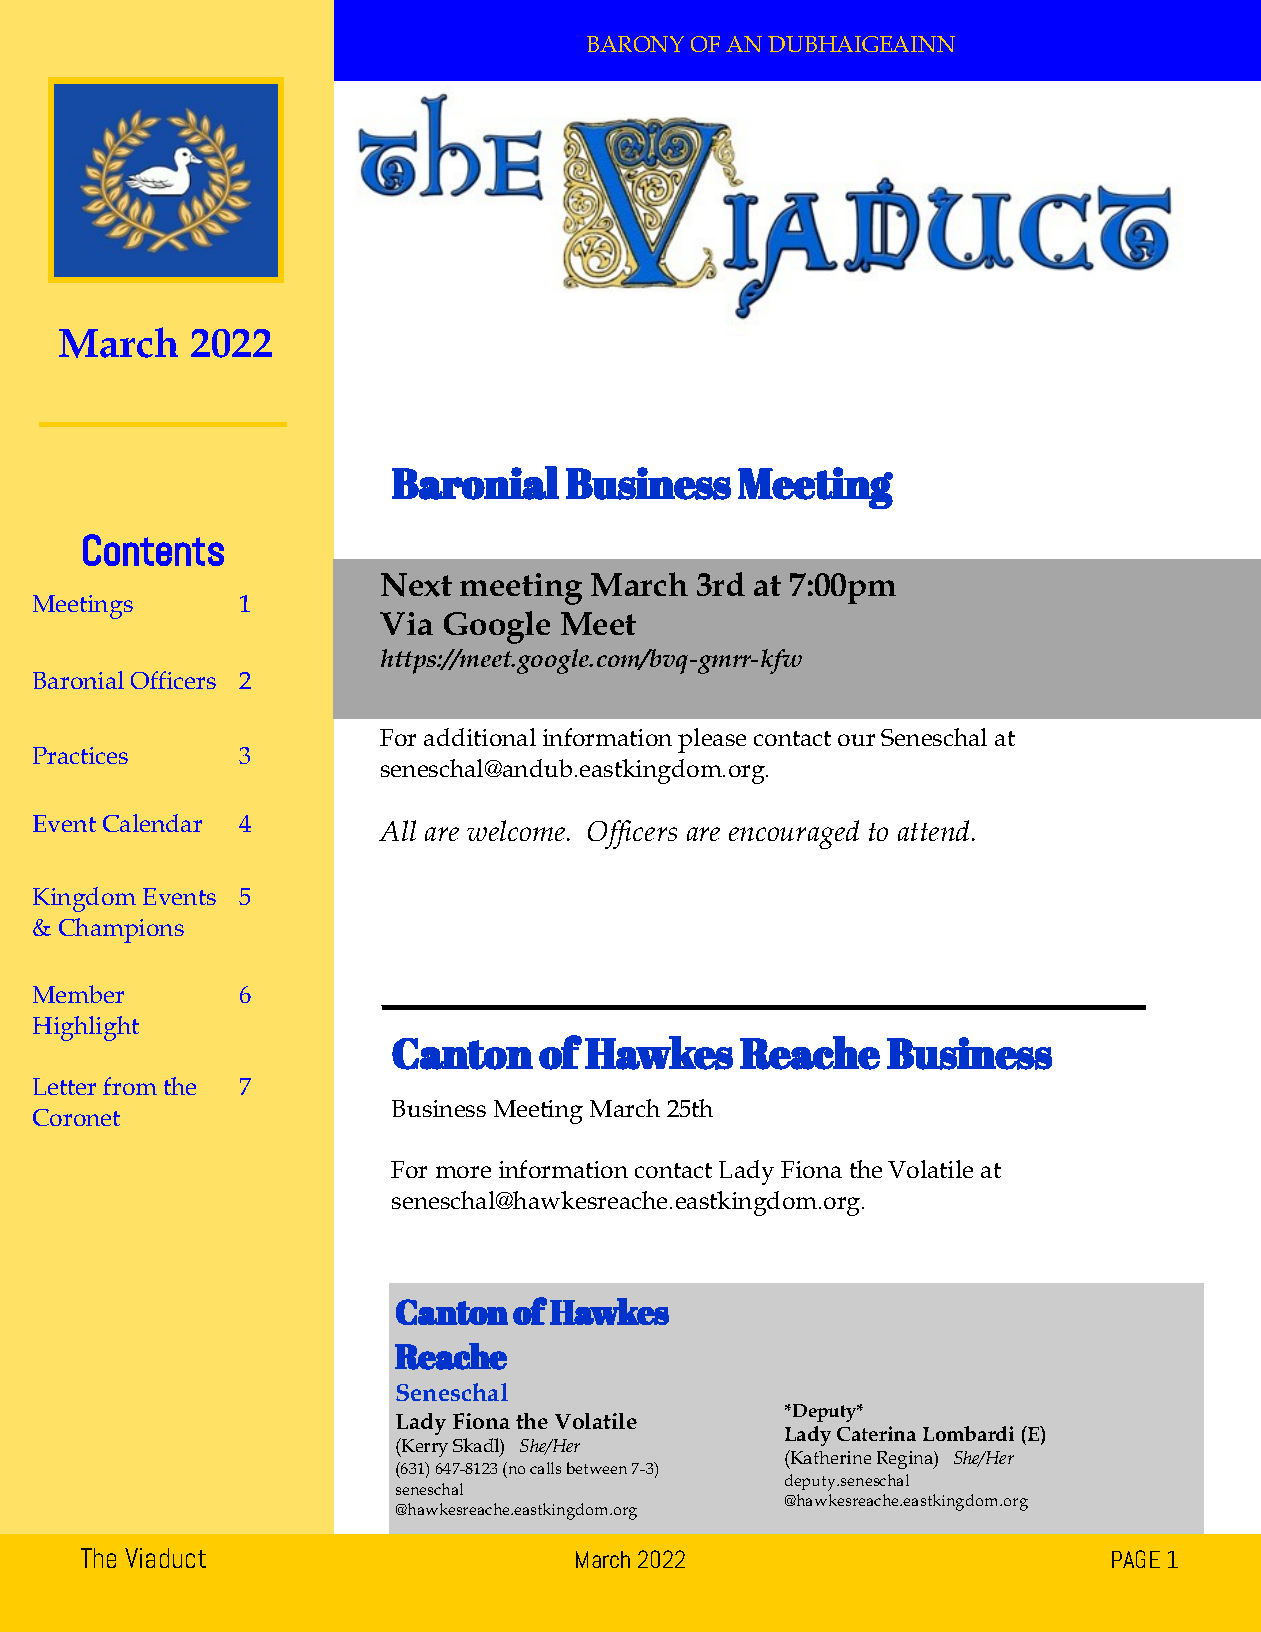 Image resolution: width=1261 pixels, height=1632 pixels. I want to click on more, so click(463, 1172).
